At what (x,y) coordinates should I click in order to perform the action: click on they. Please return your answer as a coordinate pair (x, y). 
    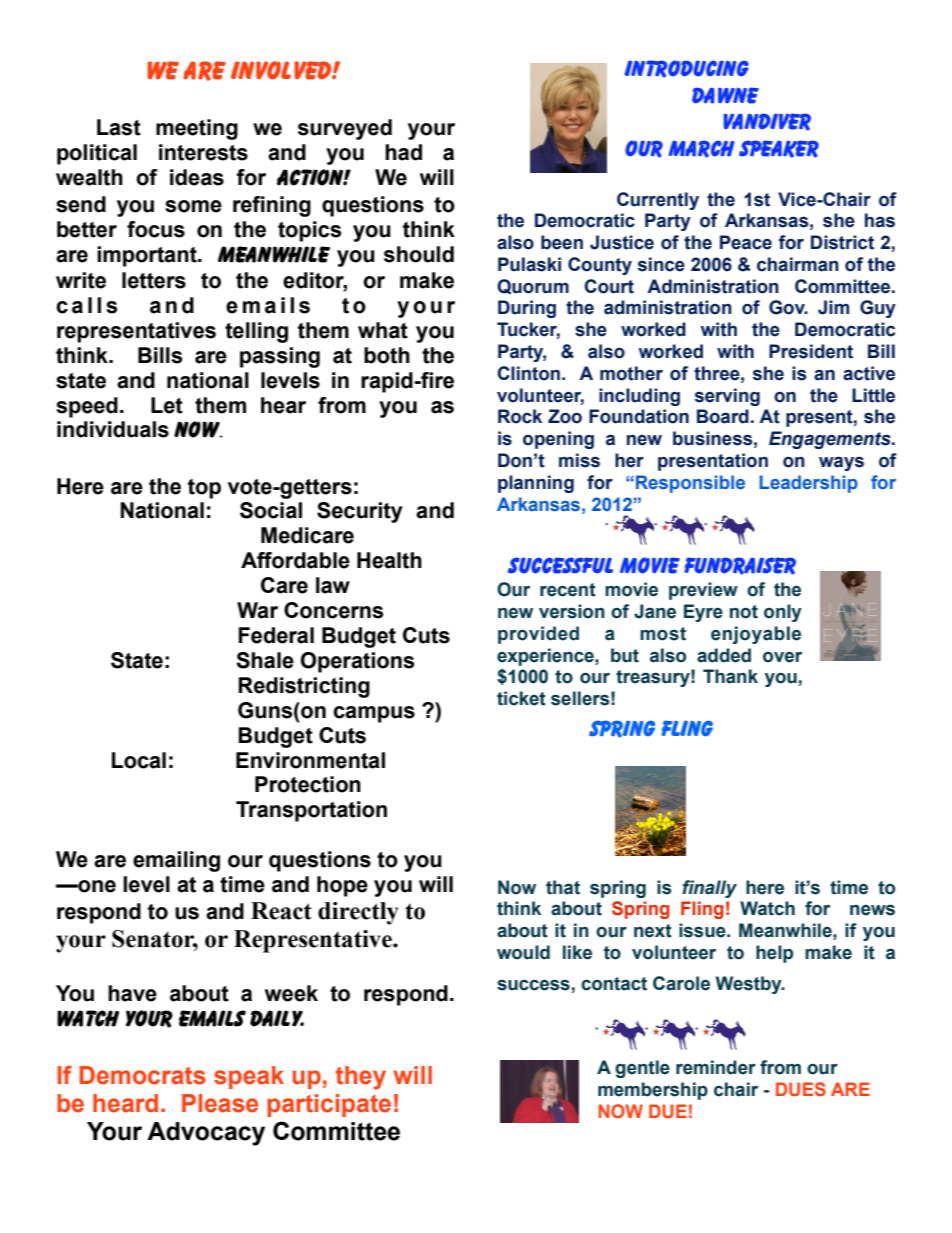
    Looking at the image, I should click on (360, 1078).
